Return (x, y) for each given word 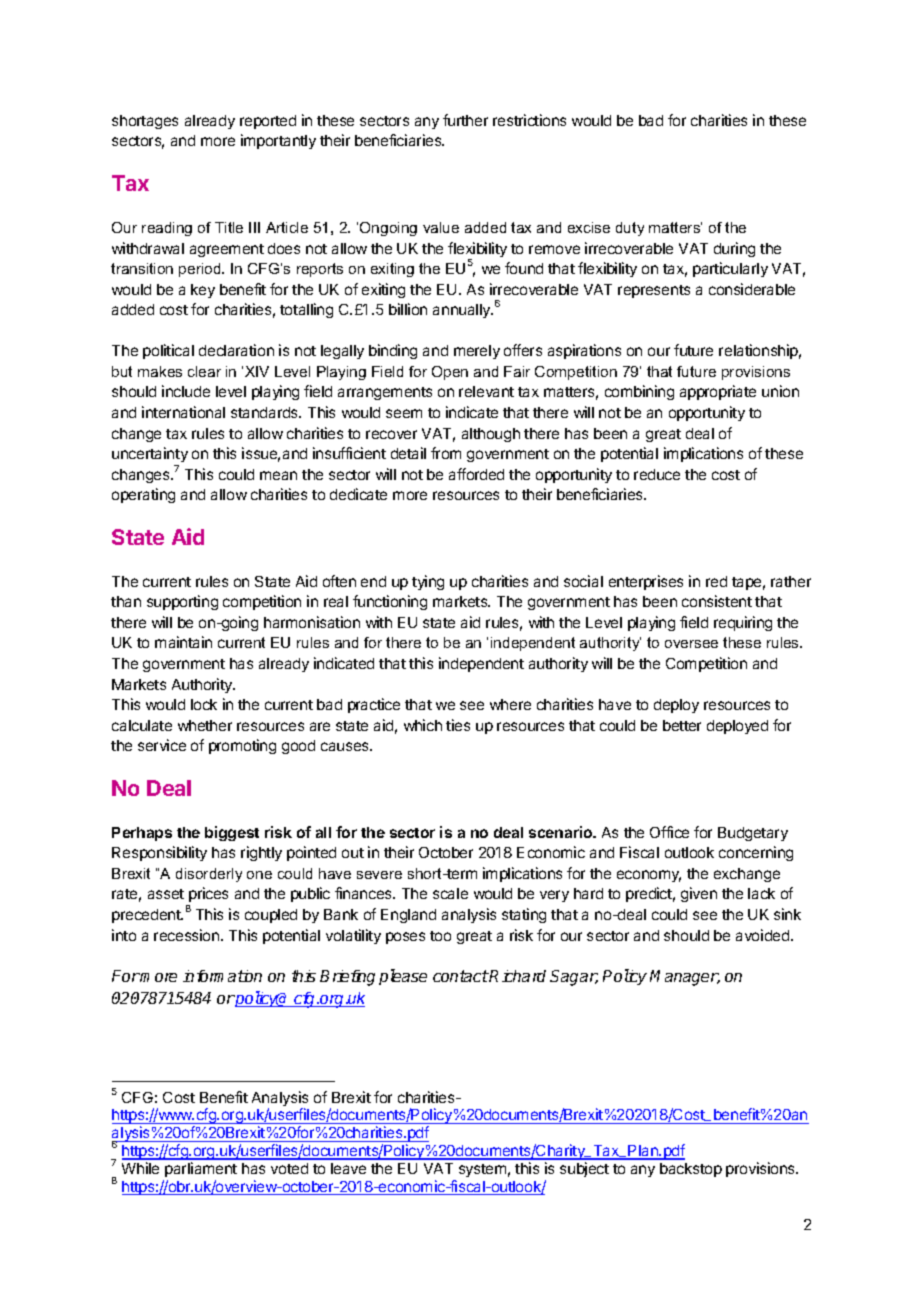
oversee (691, 644)
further (465, 120)
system (482, 1170)
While (140, 1168)
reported (268, 122)
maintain (183, 642)
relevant (486, 391)
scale (450, 893)
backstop (691, 1170)
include (186, 391)
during (734, 249)
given (699, 894)
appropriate (718, 392)
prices (208, 894)
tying (428, 582)
